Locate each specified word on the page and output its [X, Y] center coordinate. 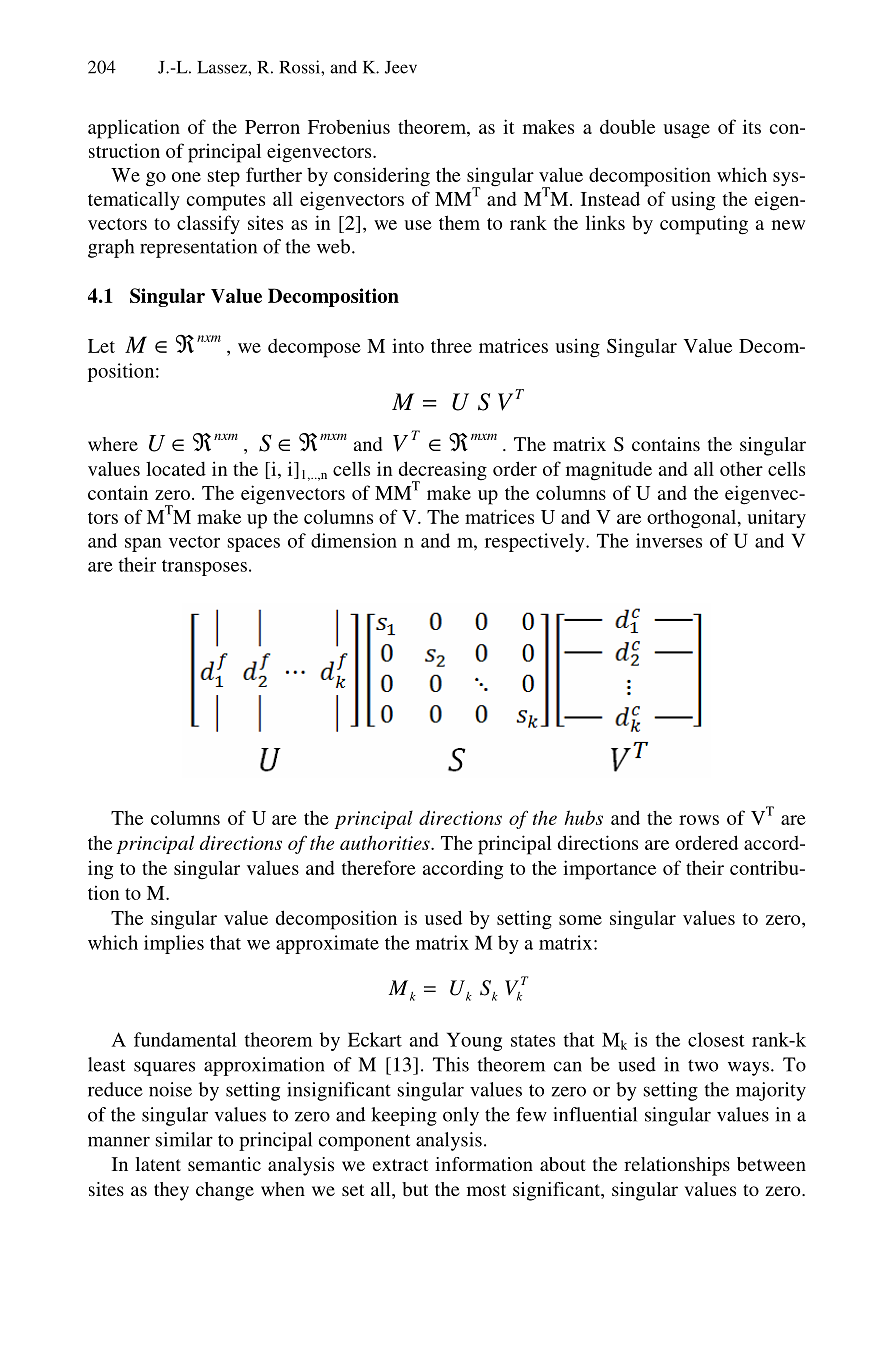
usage [686, 131]
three [451, 345]
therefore [379, 867]
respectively [536, 542]
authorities [386, 842]
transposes [204, 568]
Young [474, 1041]
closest [716, 1039]
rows [699, 820]
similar [184, 1139]
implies [174, 944]
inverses [669, 540]
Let [101, 346]
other [741, 469]
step [224, 178]
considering [382, 177]
